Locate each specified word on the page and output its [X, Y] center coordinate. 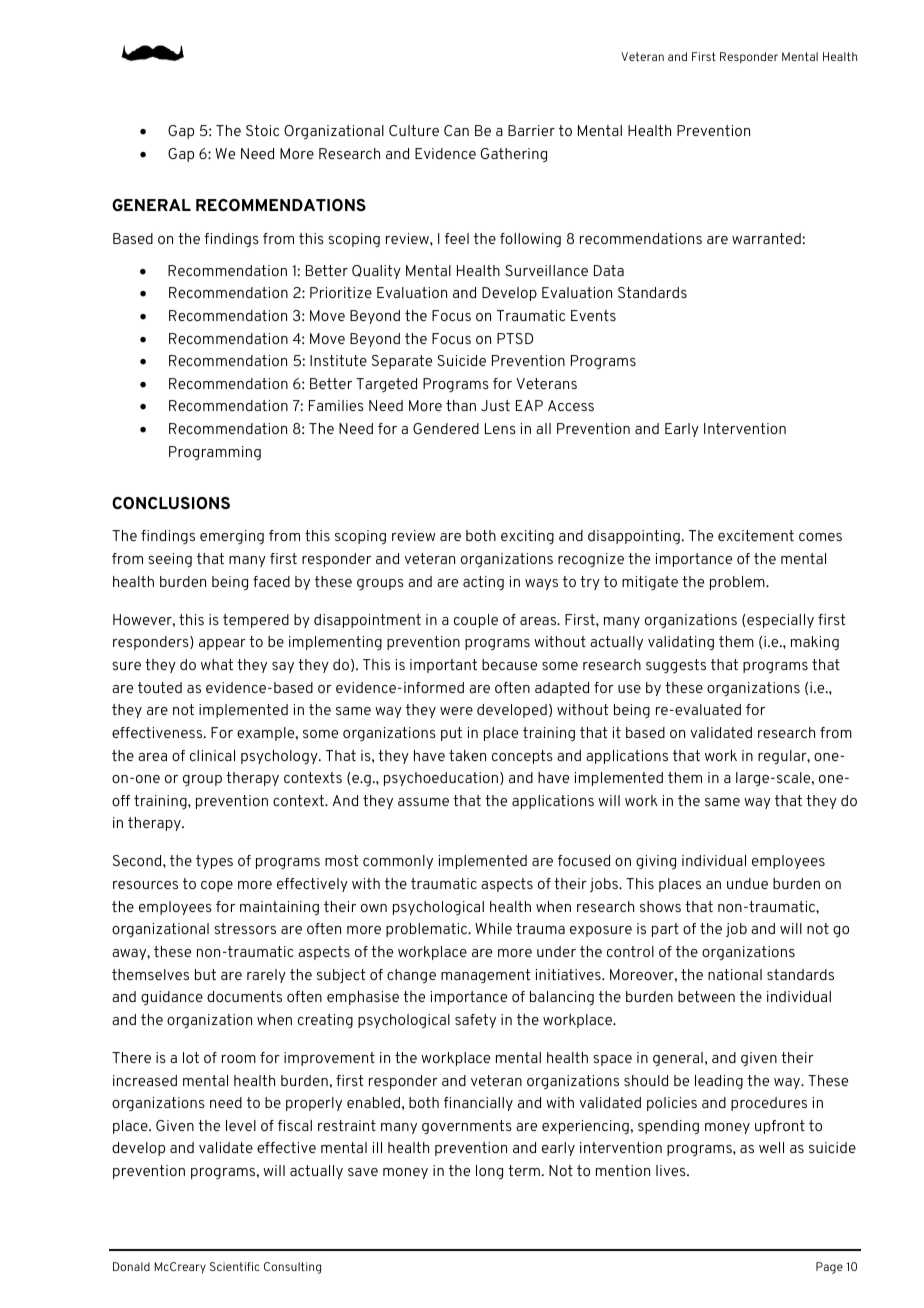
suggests [676, 666]
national [735, 974]
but [205, 974]
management [485, 976]
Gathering [514, 155]
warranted [766, 238]
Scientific [234, 1266]
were [456, 711]
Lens [500, 428]
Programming [215, 453]
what [217, 664]
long [489, 1172]
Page [829, 1268]
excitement [756, 535]
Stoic [262, 130]
